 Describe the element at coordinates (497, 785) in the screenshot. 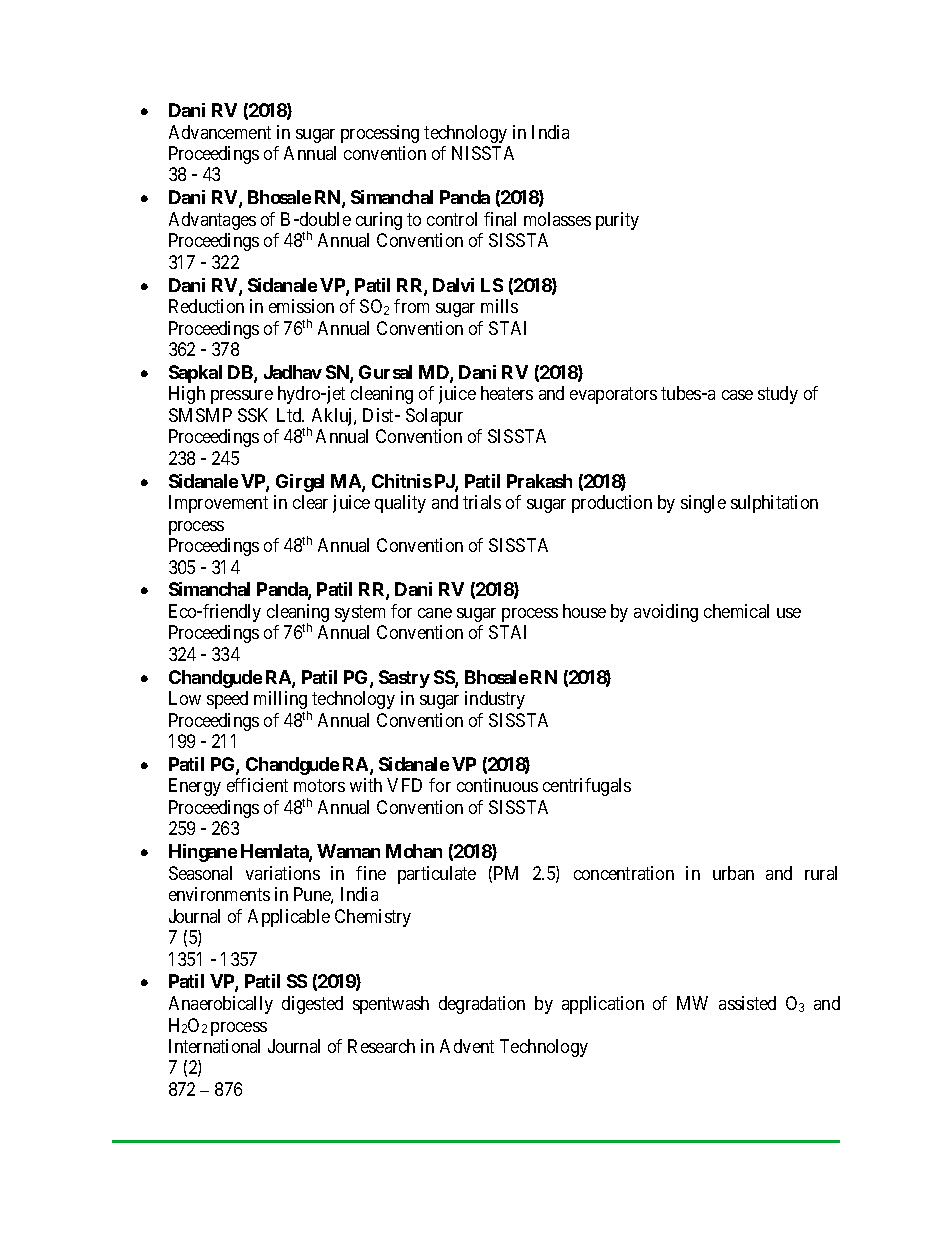

I see `continuous` at that location.
